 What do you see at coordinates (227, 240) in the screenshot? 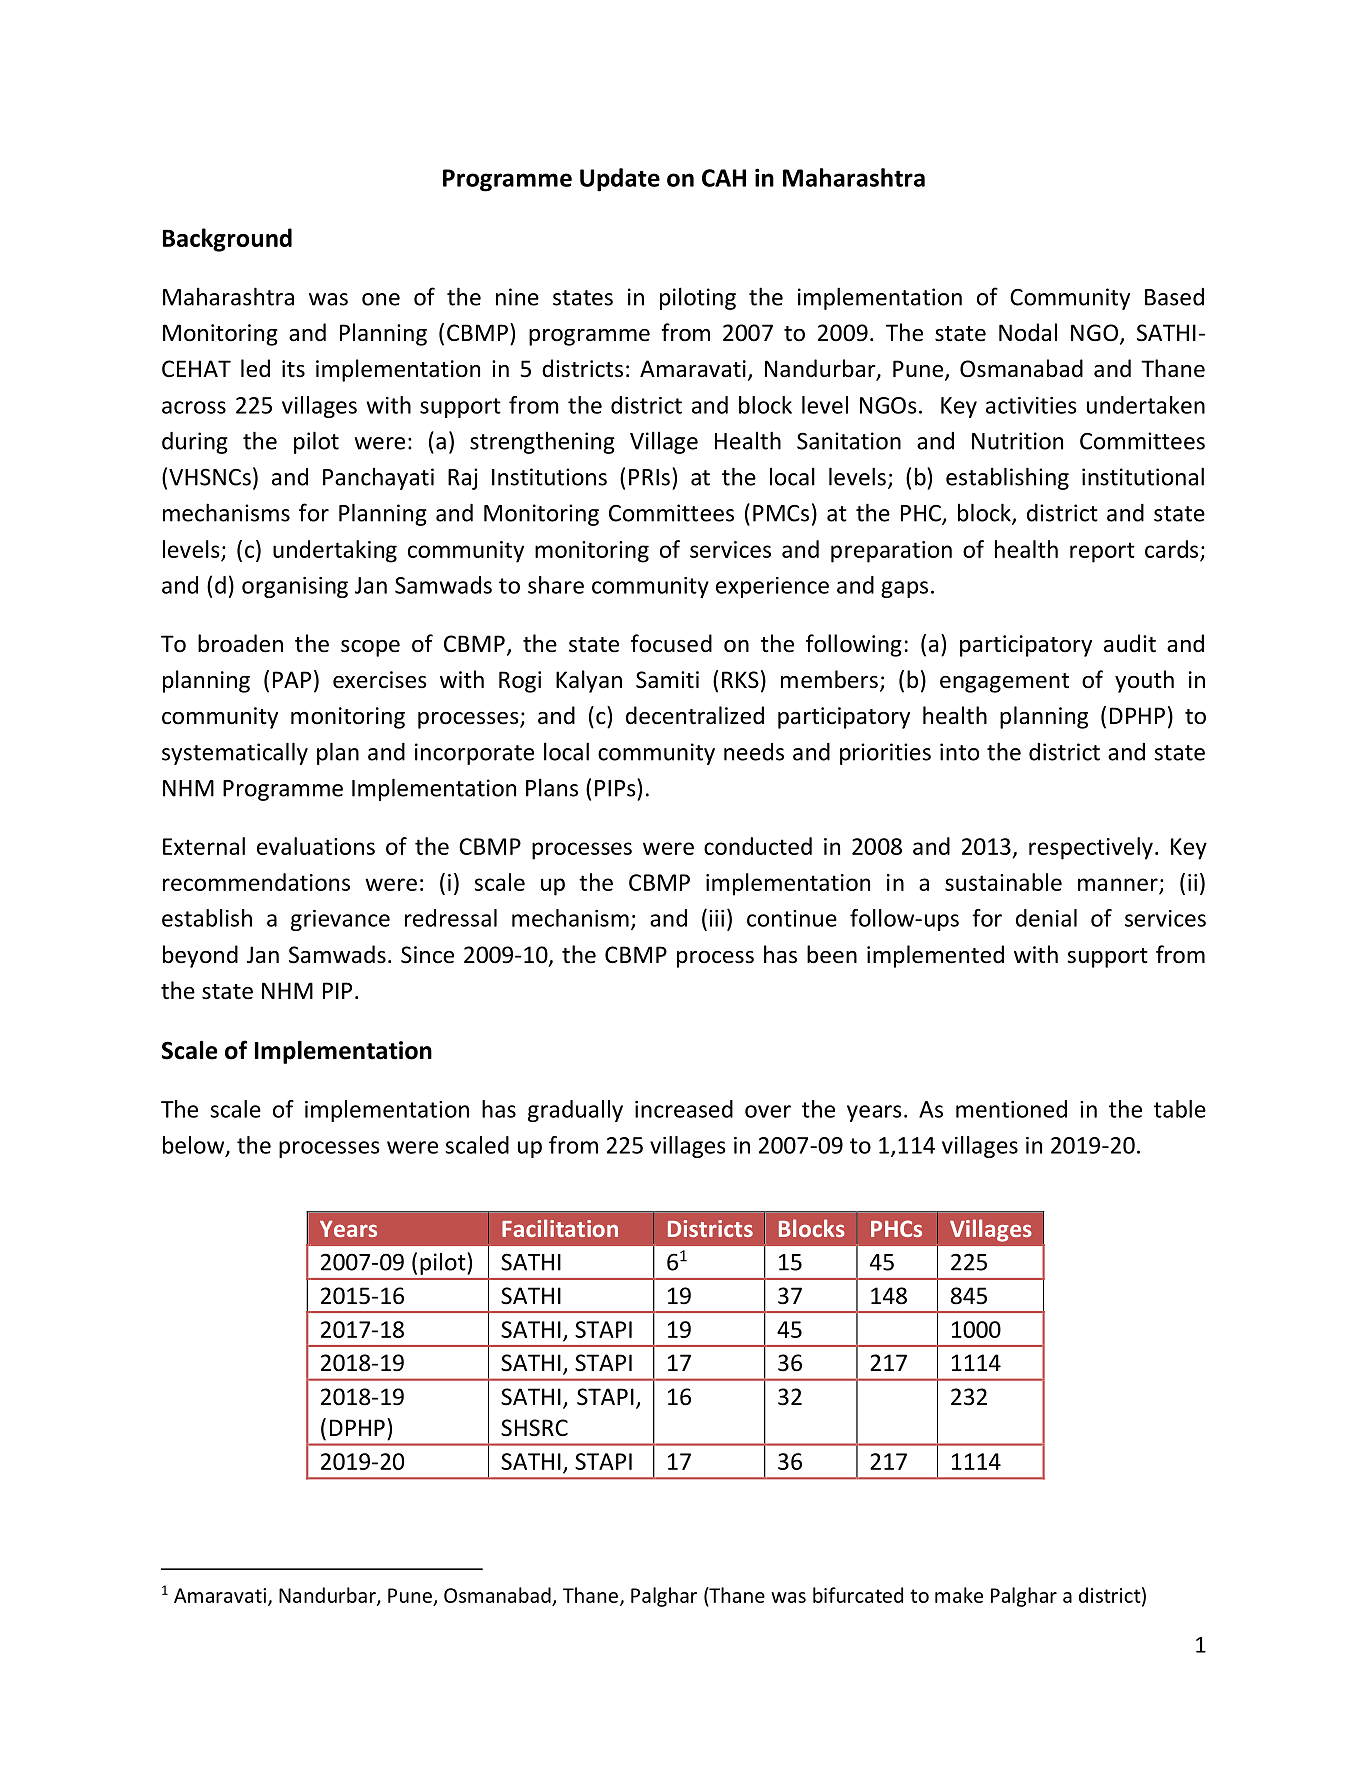
I see `Background` at bounding box center [227, 240].
